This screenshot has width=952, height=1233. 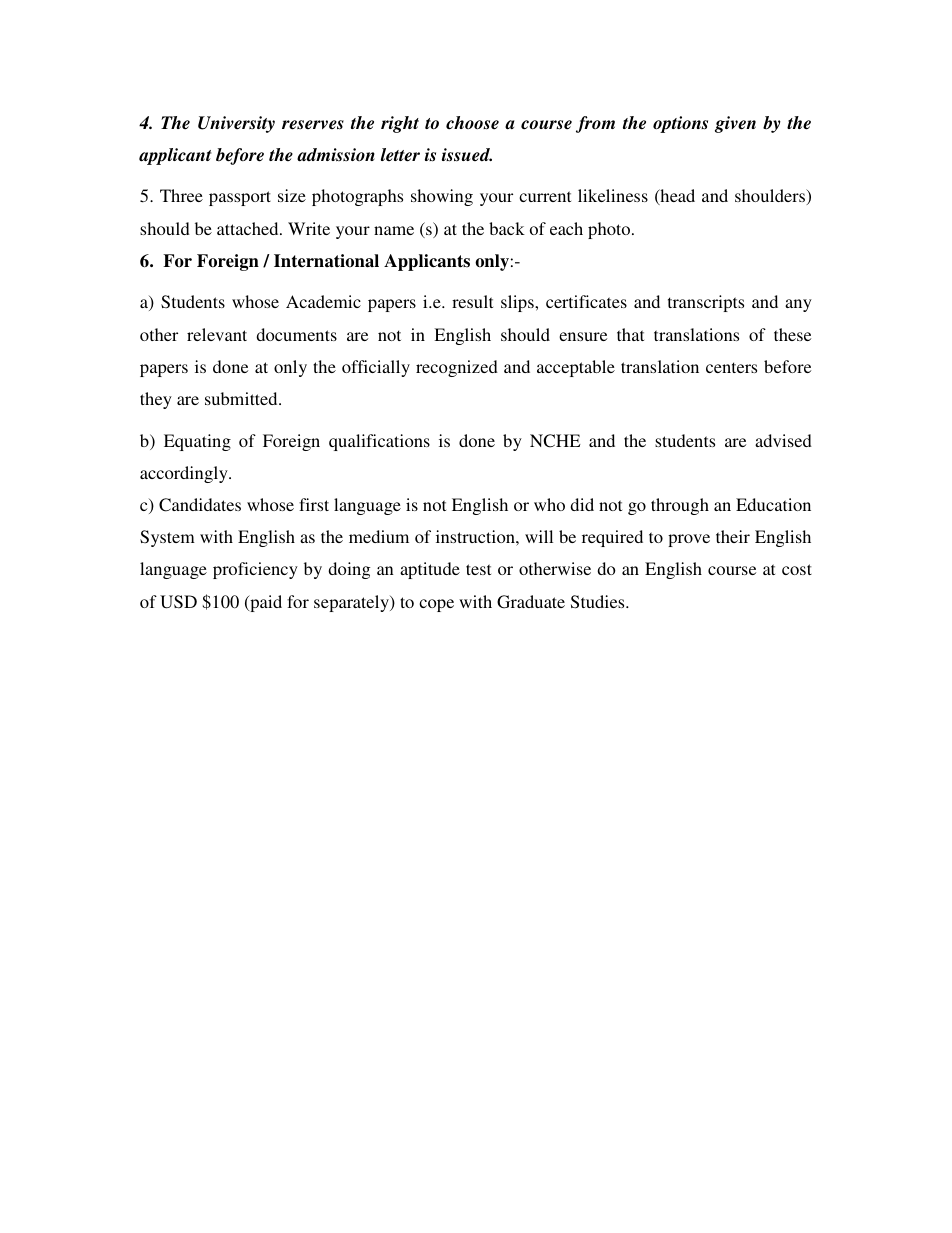 What do you see at coordinates (323, 301) in the screenshot?
I see `Academic` at bounding box center [323, 301].
